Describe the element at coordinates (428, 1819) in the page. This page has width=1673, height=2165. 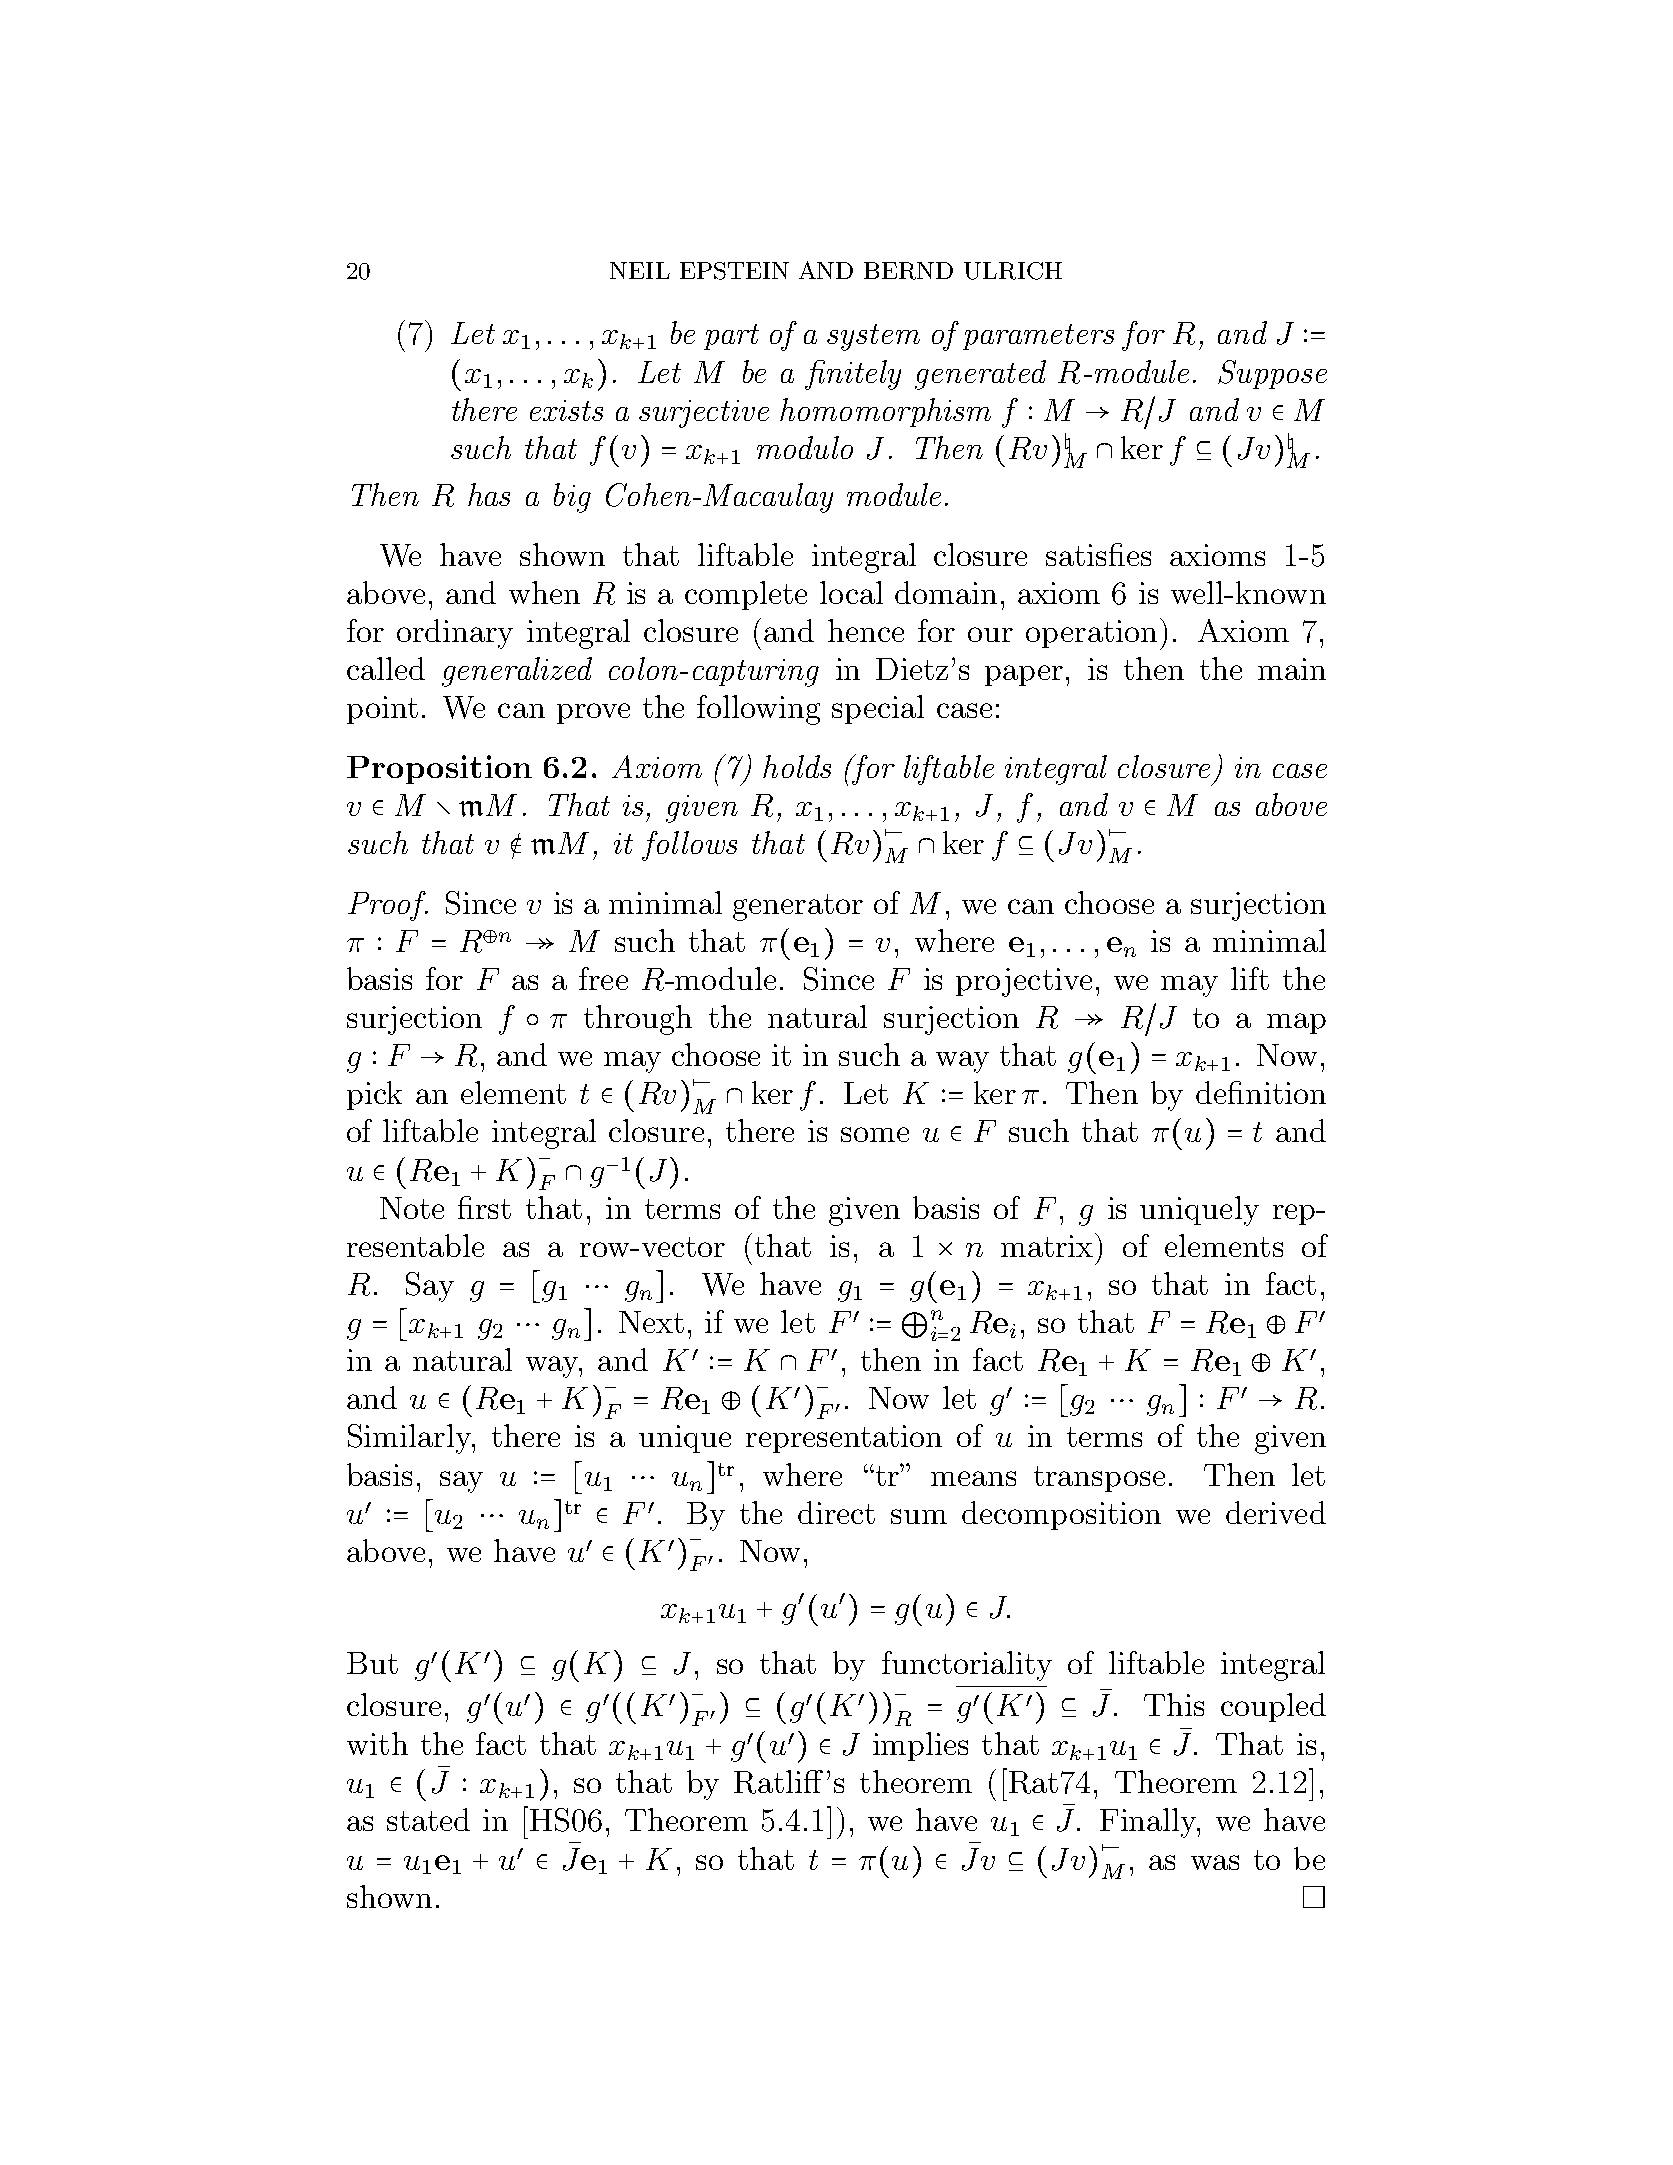
I see `stated` at that location.
